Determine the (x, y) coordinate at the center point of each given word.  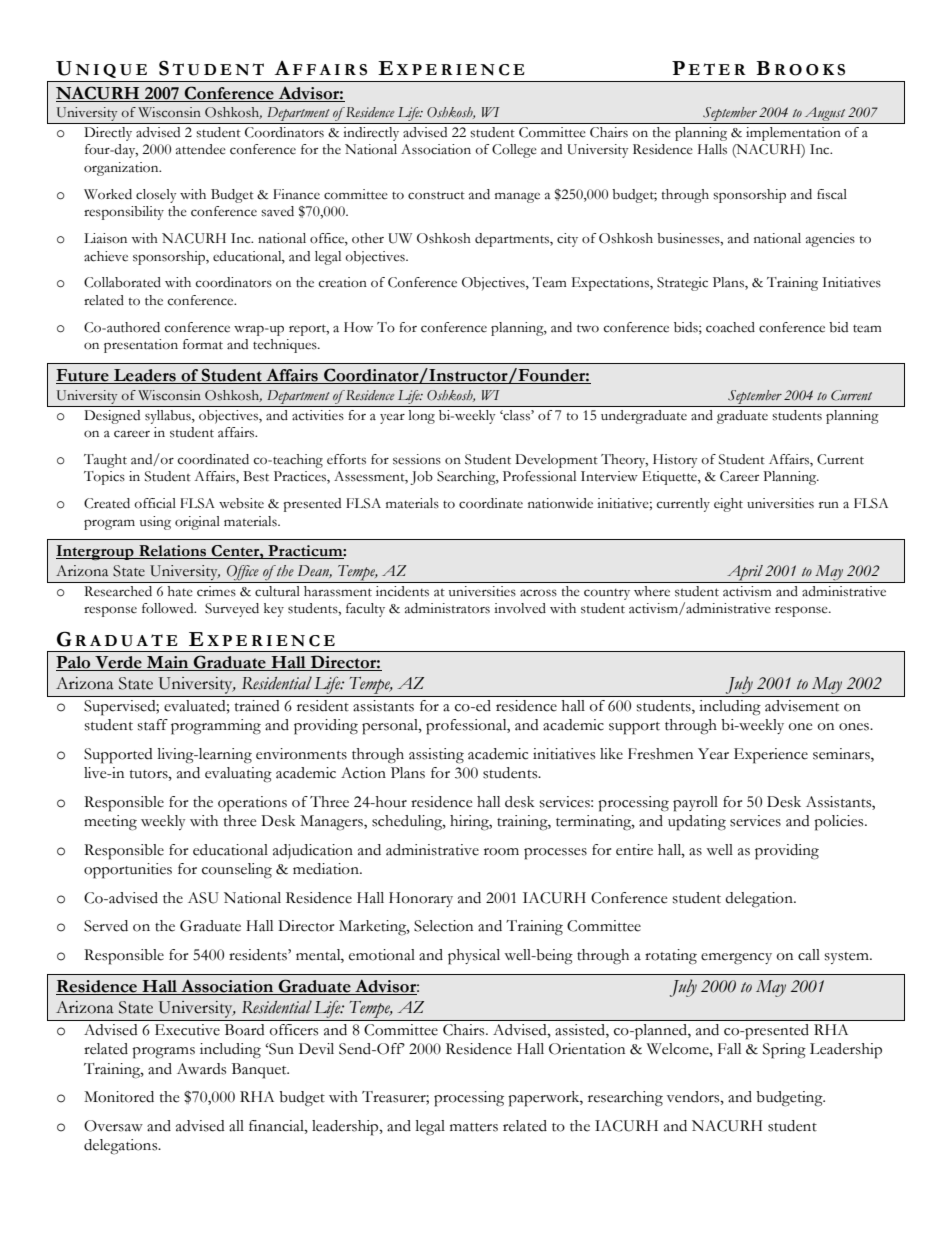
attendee (201, 149)
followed (169, 608)
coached (730, 327)
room (501, 852)
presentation (141, 346)
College (514, 151)
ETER (717, 69)
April (745, 573)
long (422, 417)
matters (474, 1127)
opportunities (128, 871)
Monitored (119, 1097)
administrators (447, 608)
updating (697, 823)
